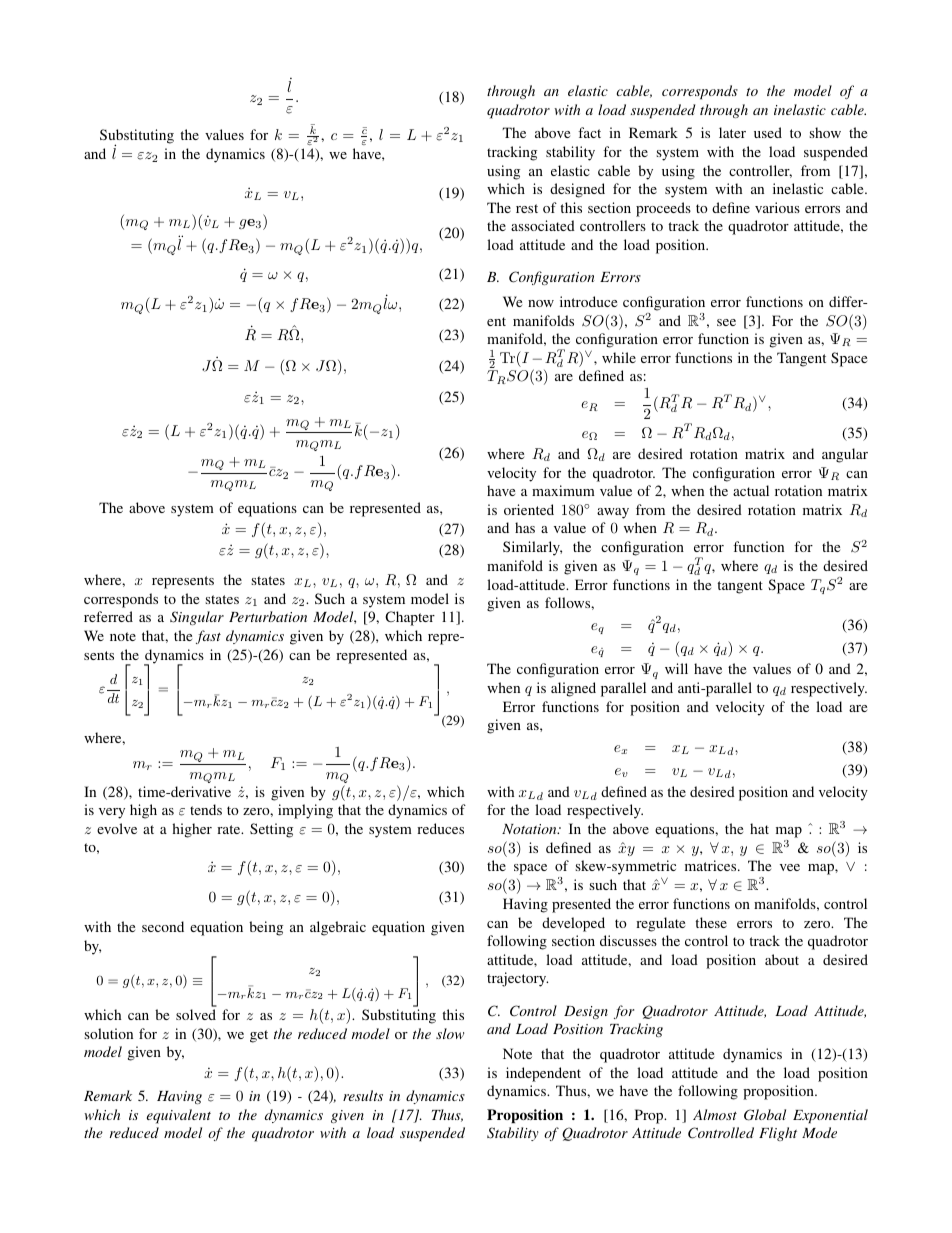 The height and width of the page is (1233, 952). Describe the element at coordinates (541, 303) in the page. I see `now` at that location.
